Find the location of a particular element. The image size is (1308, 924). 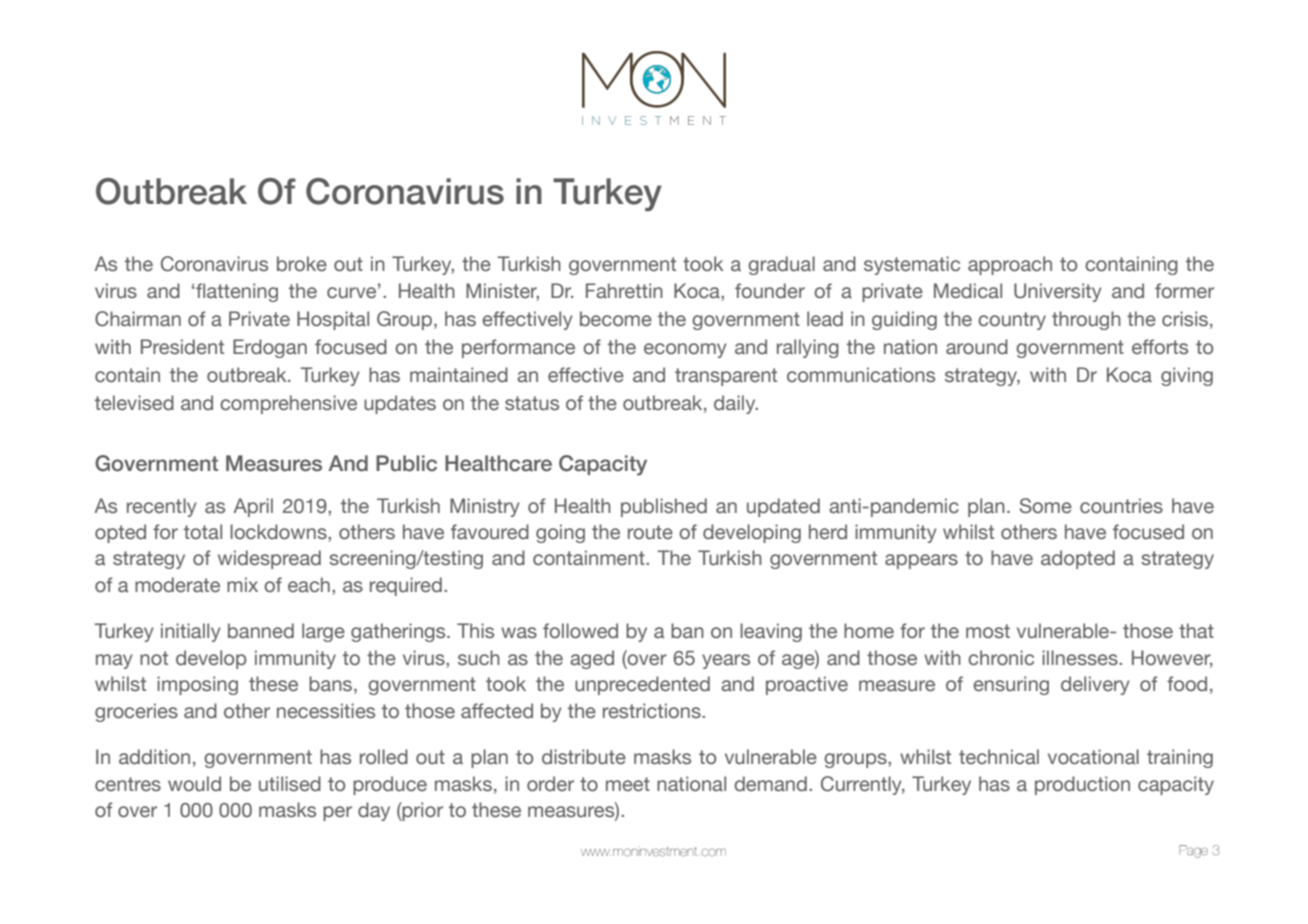

flattening is located at coordinates (236, 292).
